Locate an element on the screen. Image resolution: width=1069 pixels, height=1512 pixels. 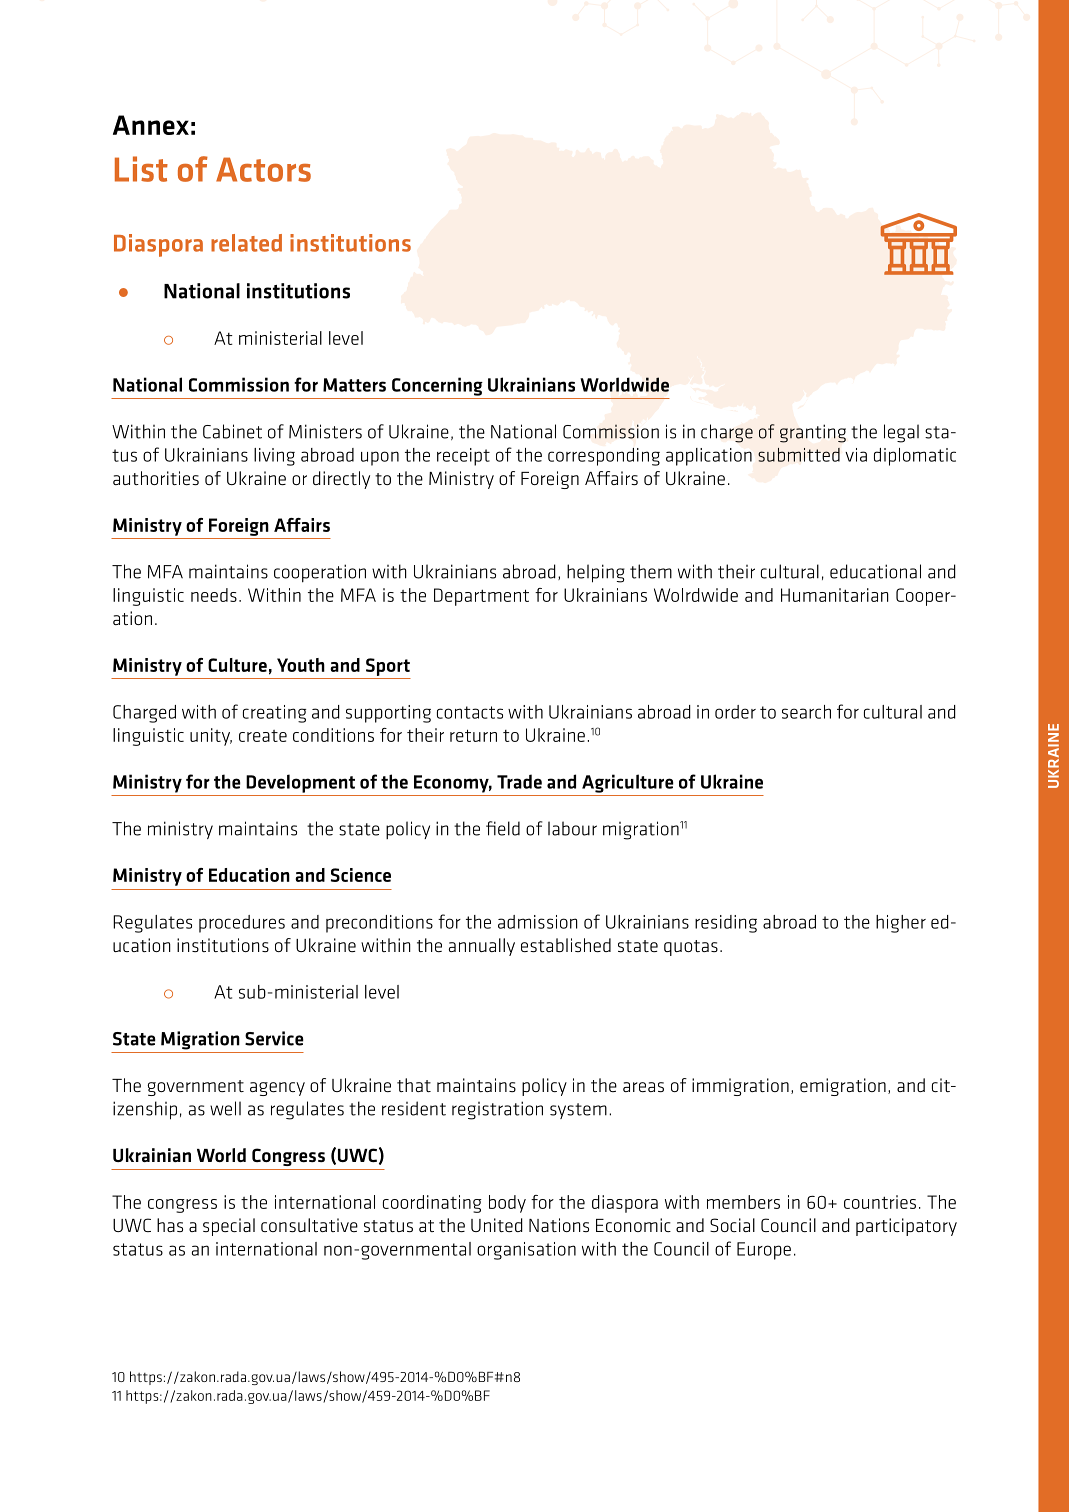
living is located at coordinates (274, 457).
